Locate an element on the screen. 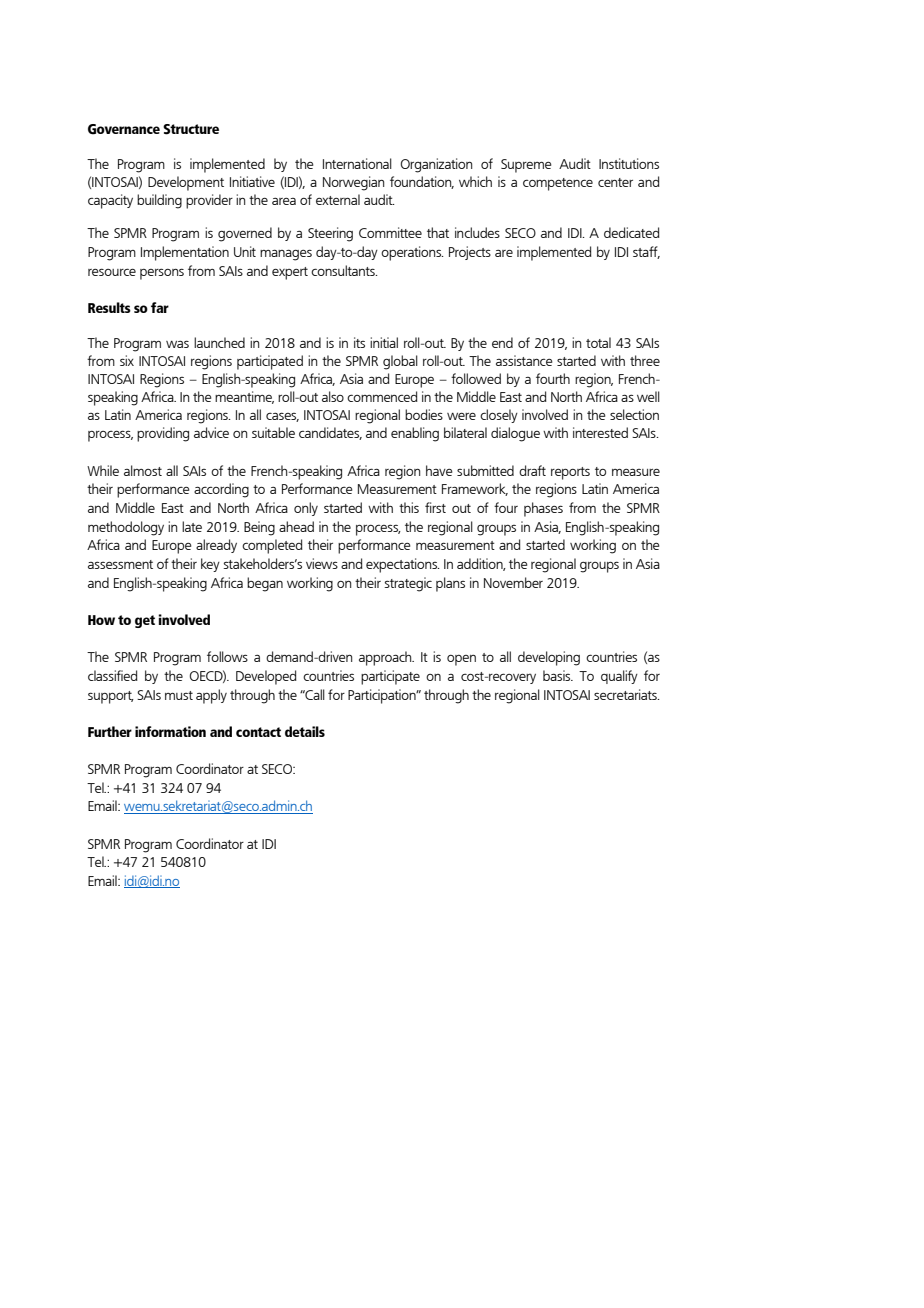 The image size is (924, 1308). Institutions is located at coordinates (629, 163).
